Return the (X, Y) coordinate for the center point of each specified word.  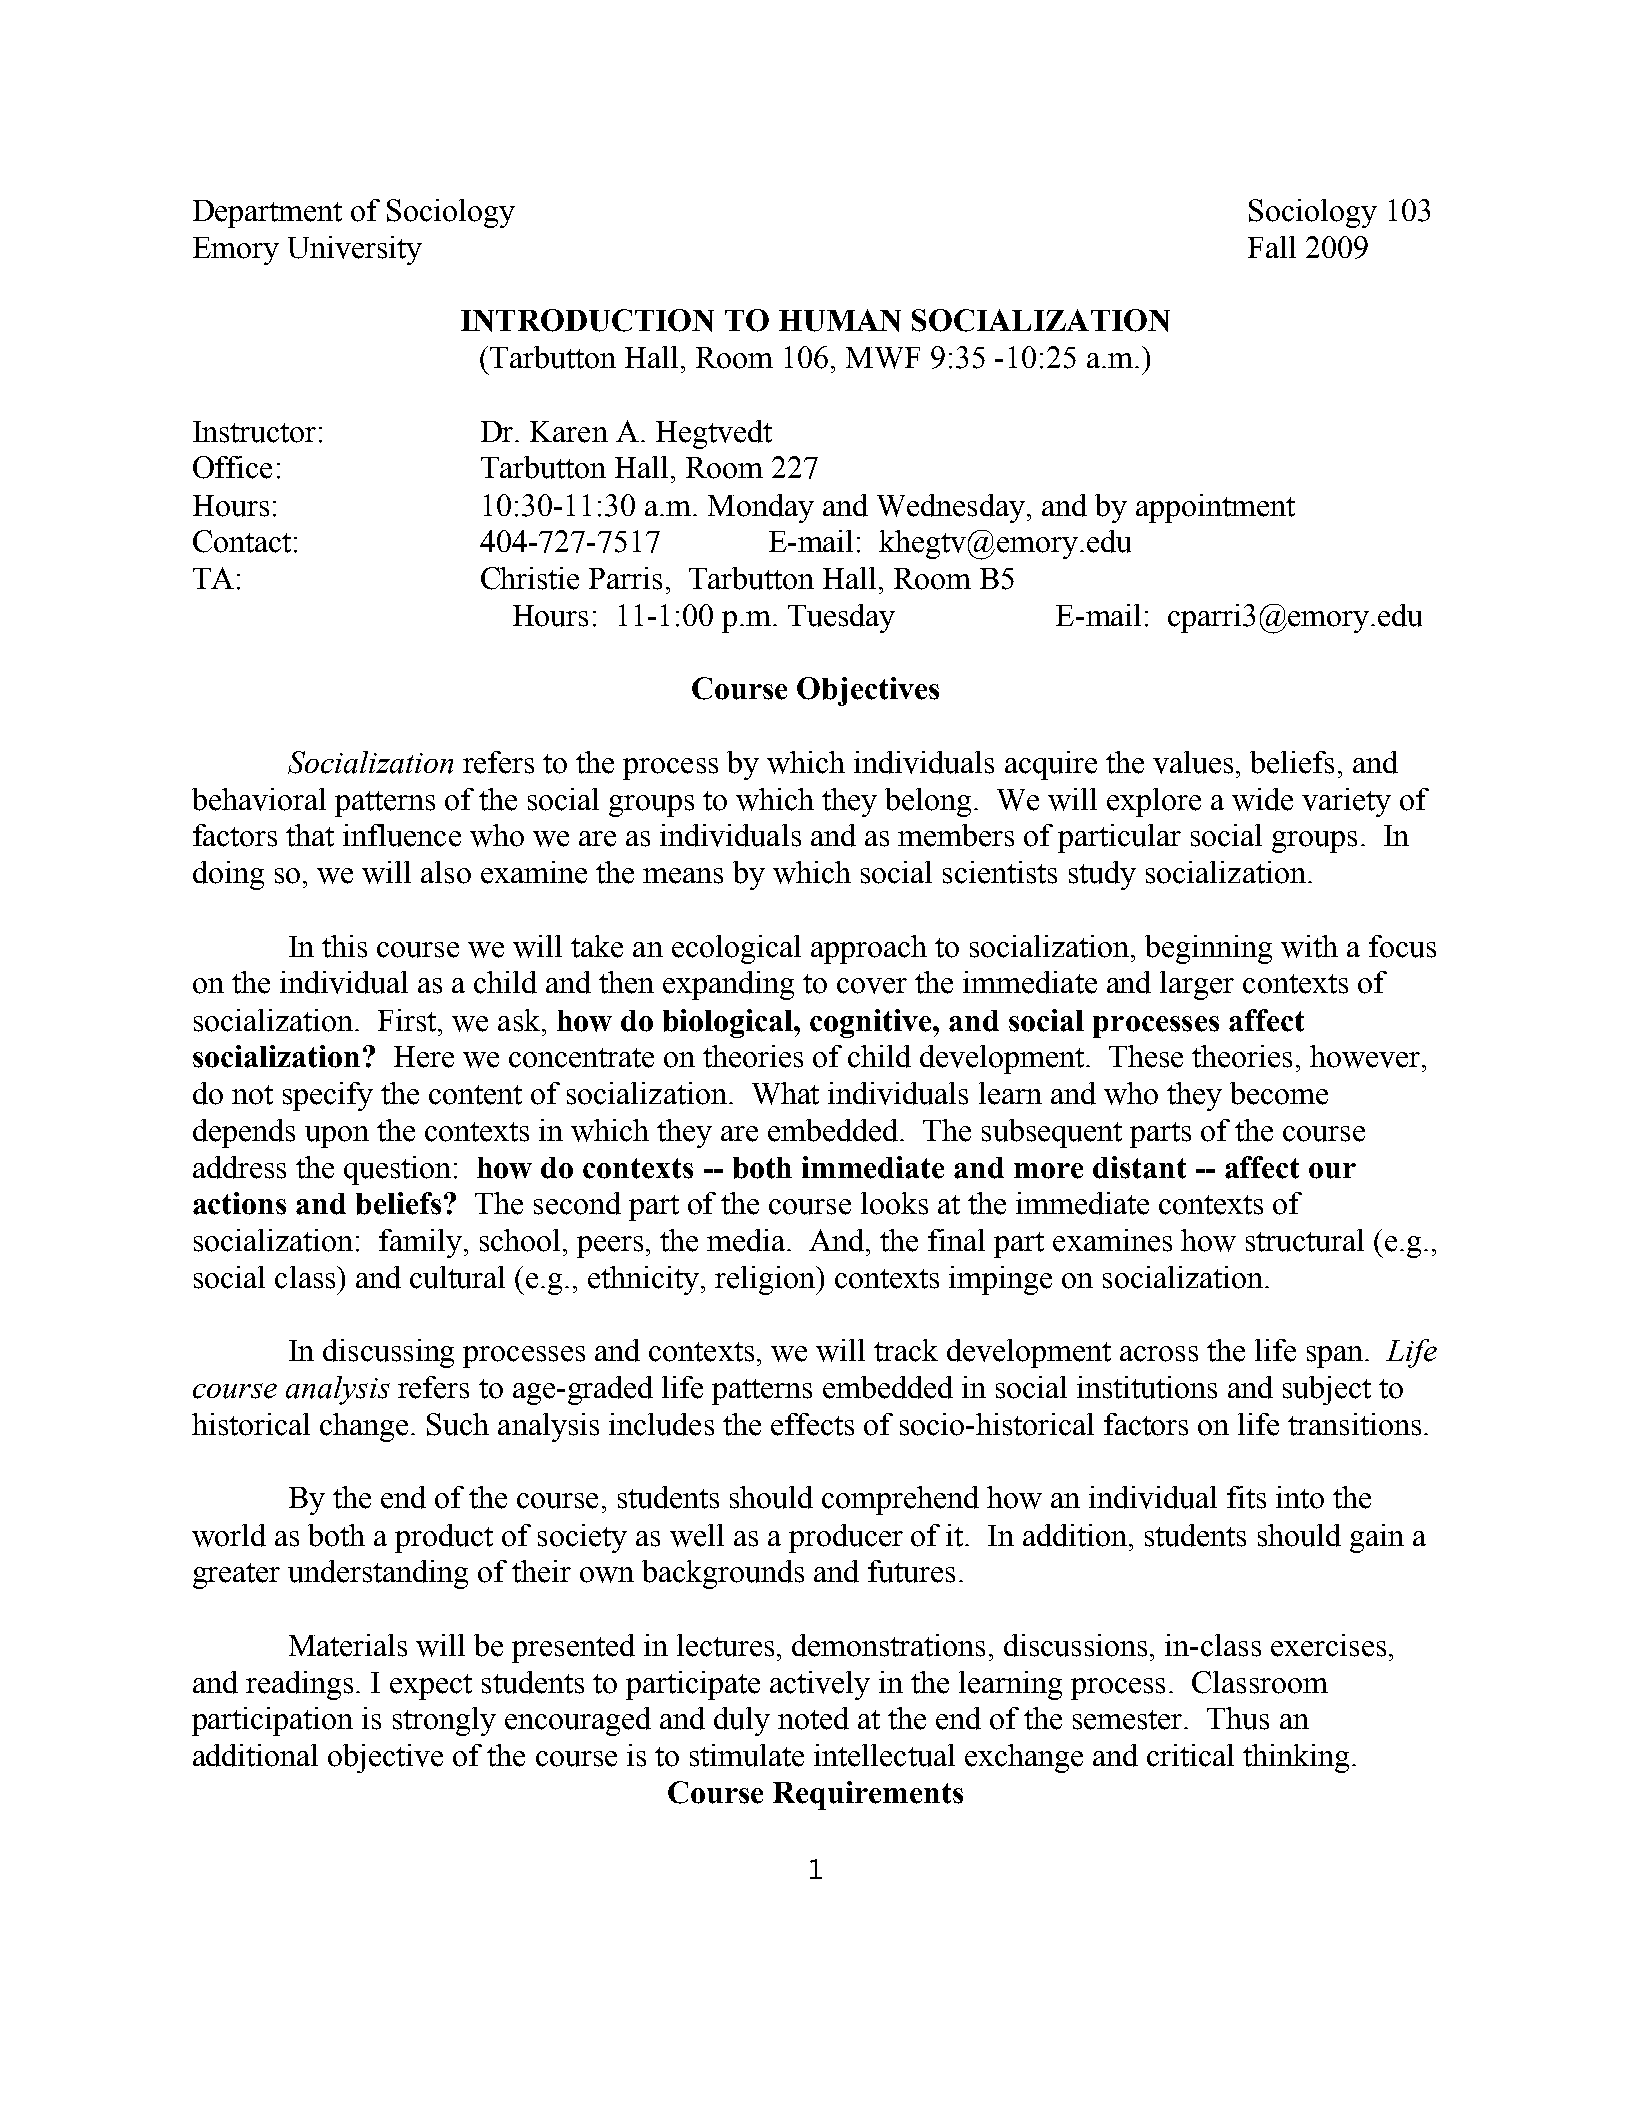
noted (813, 1718)
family (420, 1243)
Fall (1272, 247)
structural (1305, 1240)
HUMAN (840, 320)
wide (1262, 799)
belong (928, 802)
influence (402, 835)
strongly (444, 1721)
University (355, 250)
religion (766, 1280)
